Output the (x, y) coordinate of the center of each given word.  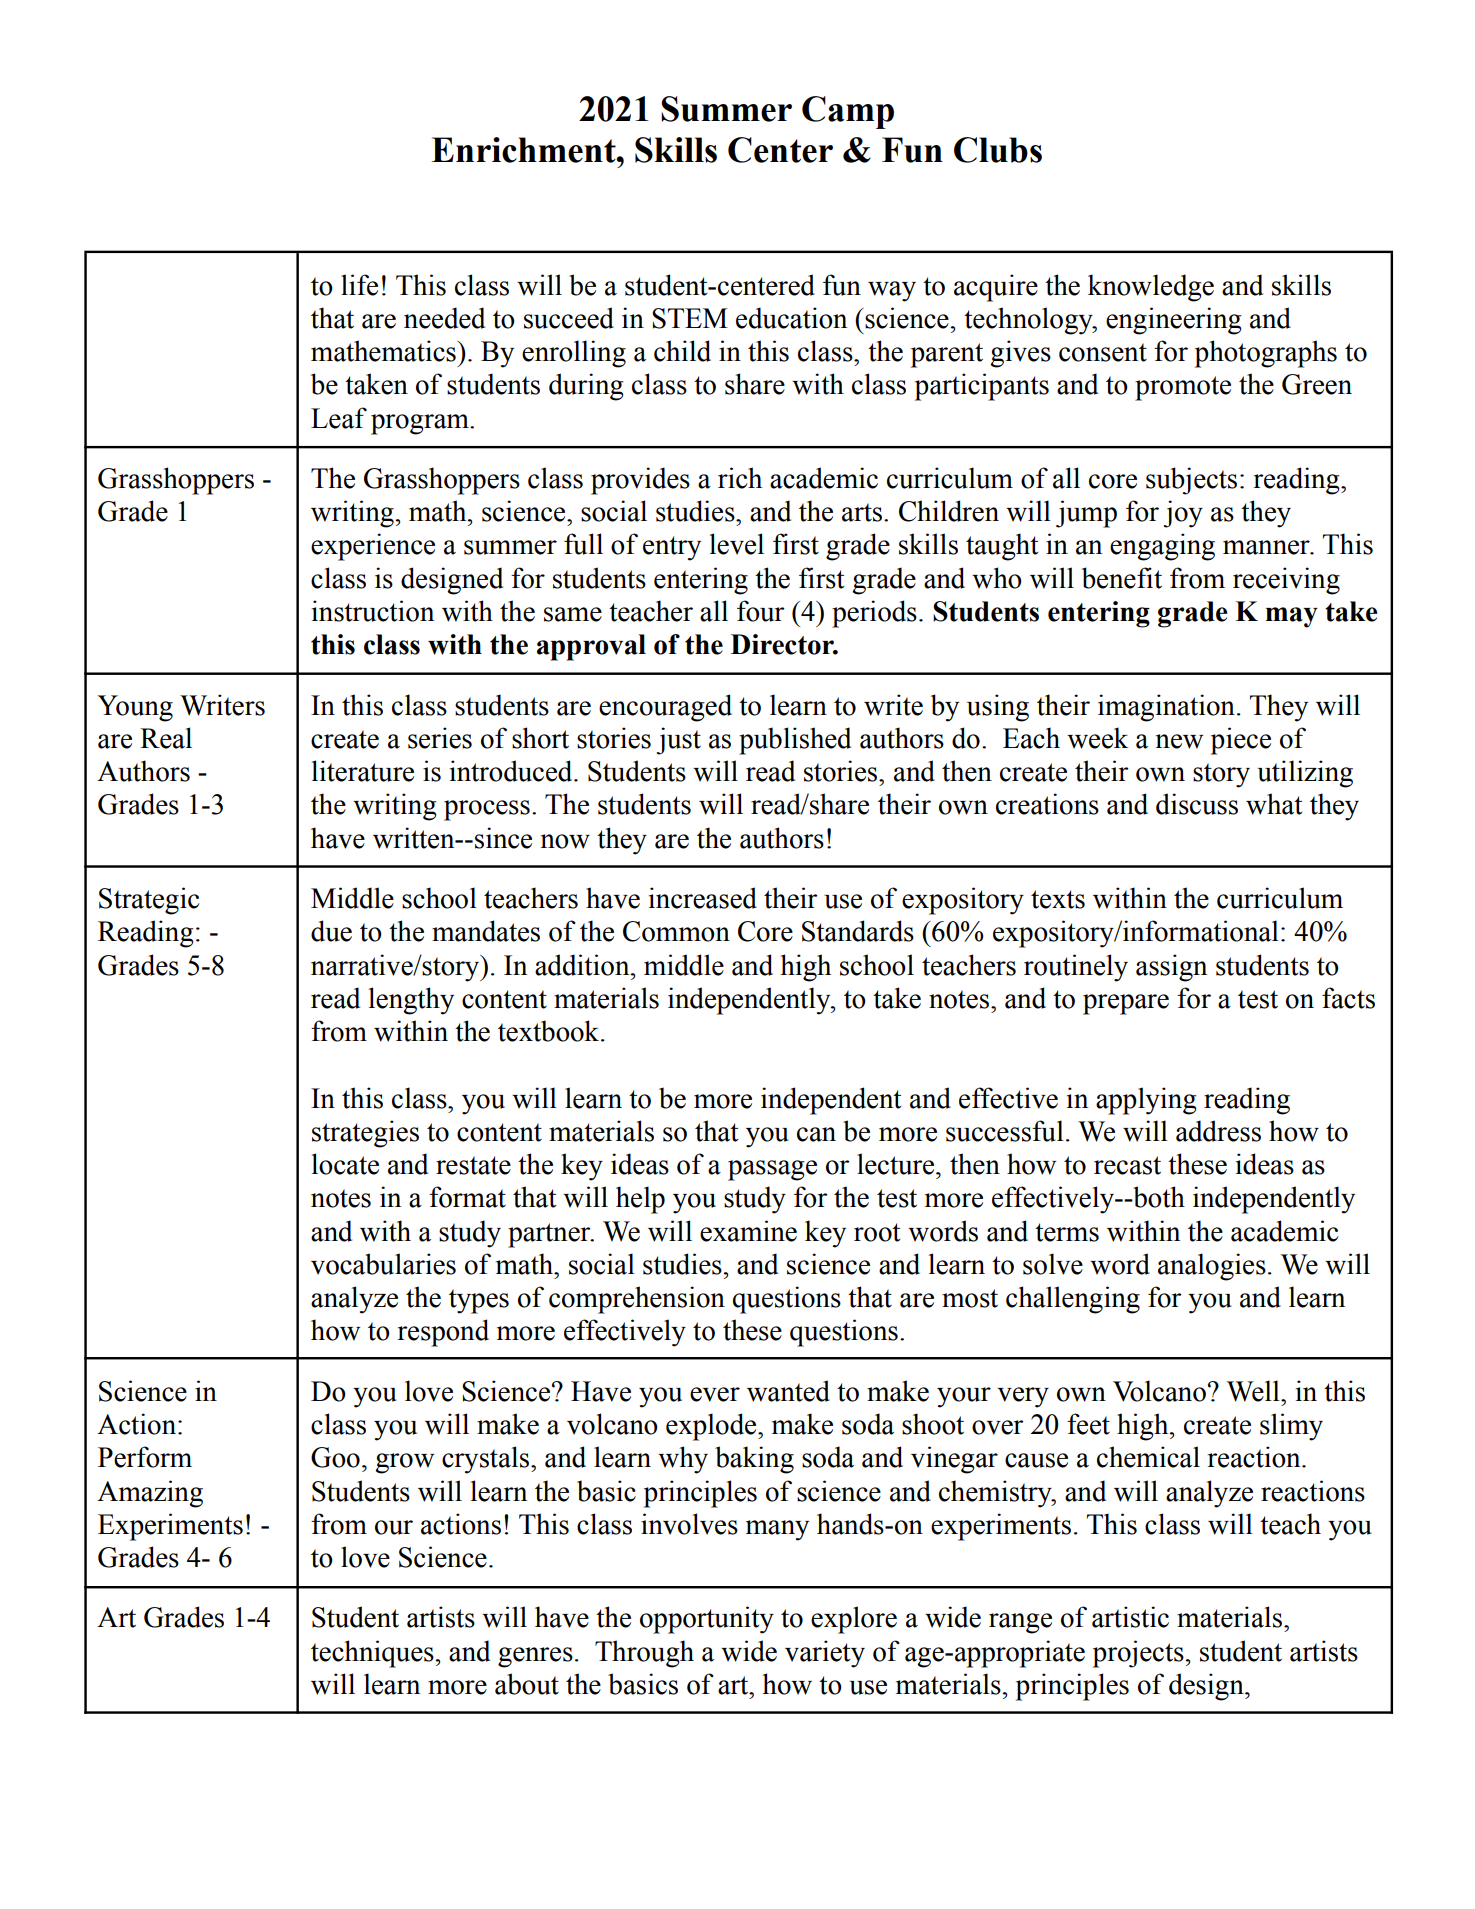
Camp (848, 112)
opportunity (707, 1620)
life (359, 285)
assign (1171, 968)
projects (1138, 1654)
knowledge (1151, 288)
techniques (372, 1654)
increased (703, 898)
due (331, 931)
